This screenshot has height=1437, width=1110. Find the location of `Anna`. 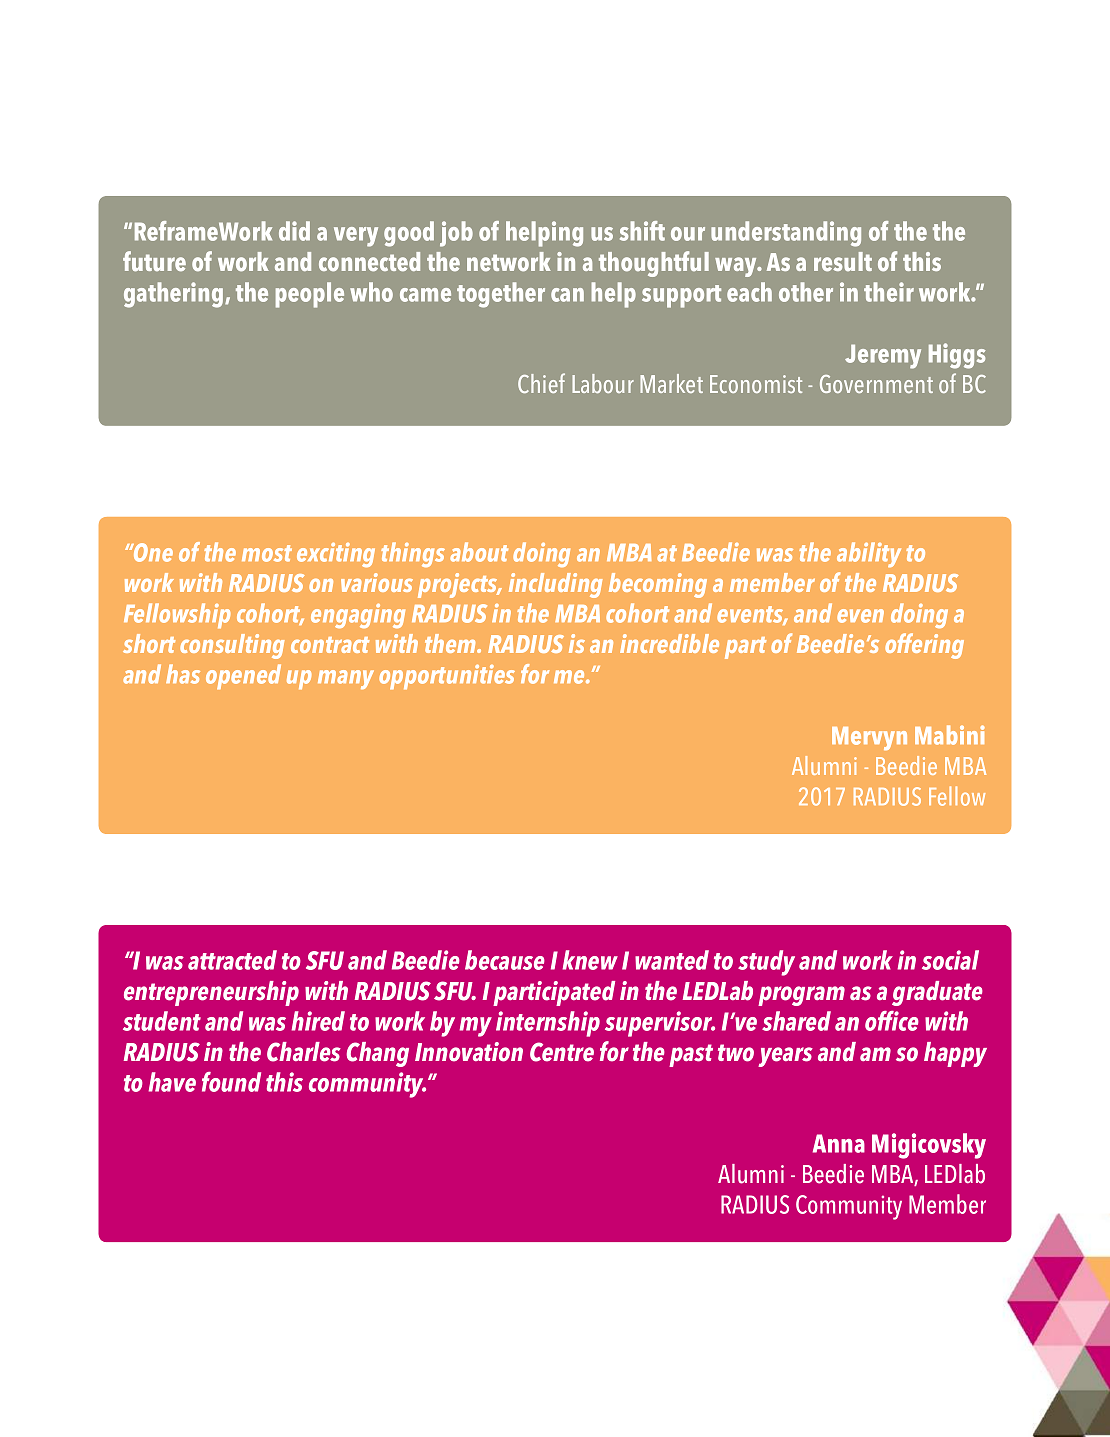

Anna is located at coordinates (839, 1143).
